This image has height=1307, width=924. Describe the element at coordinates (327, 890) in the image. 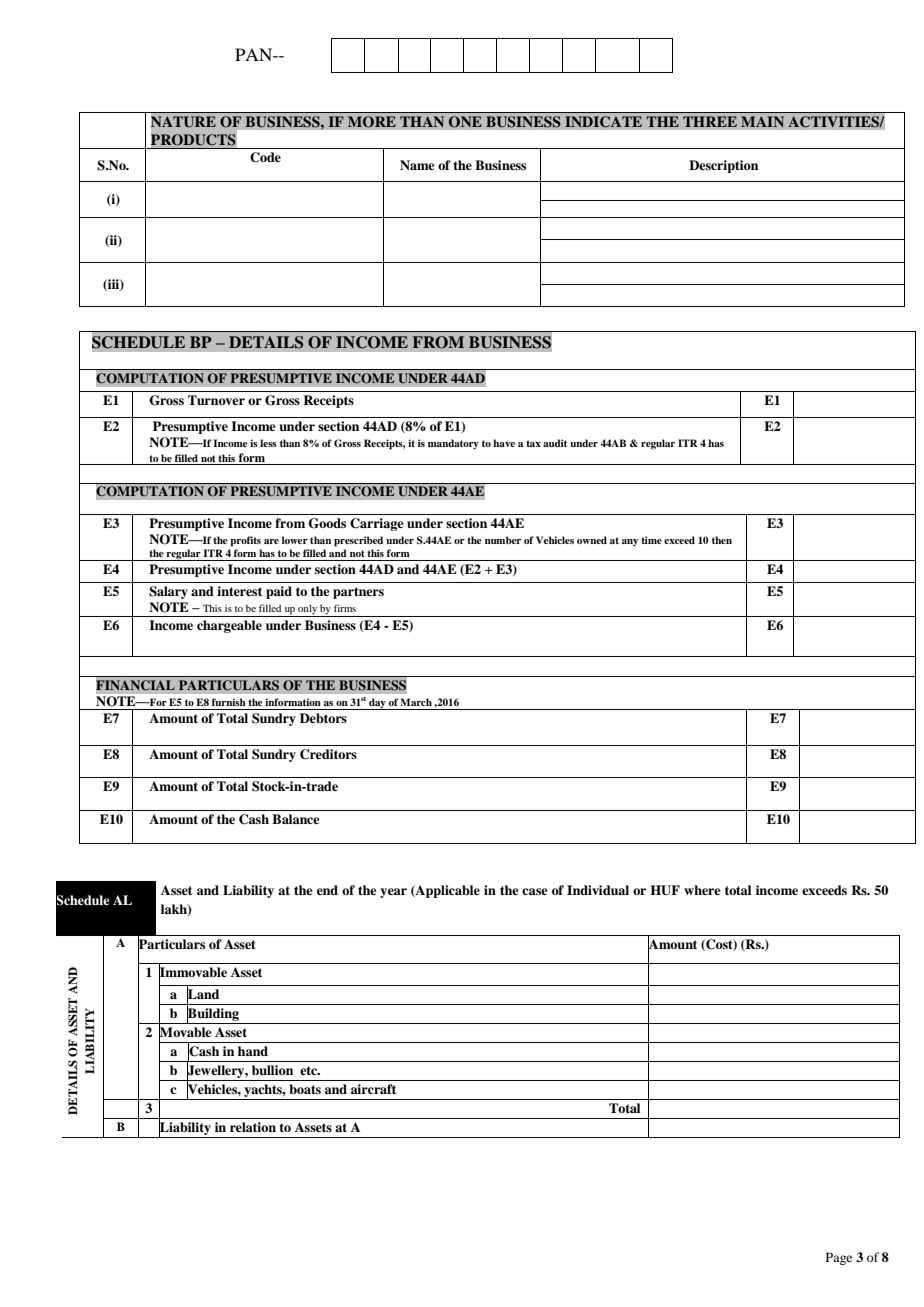

I see `end` at that location.
